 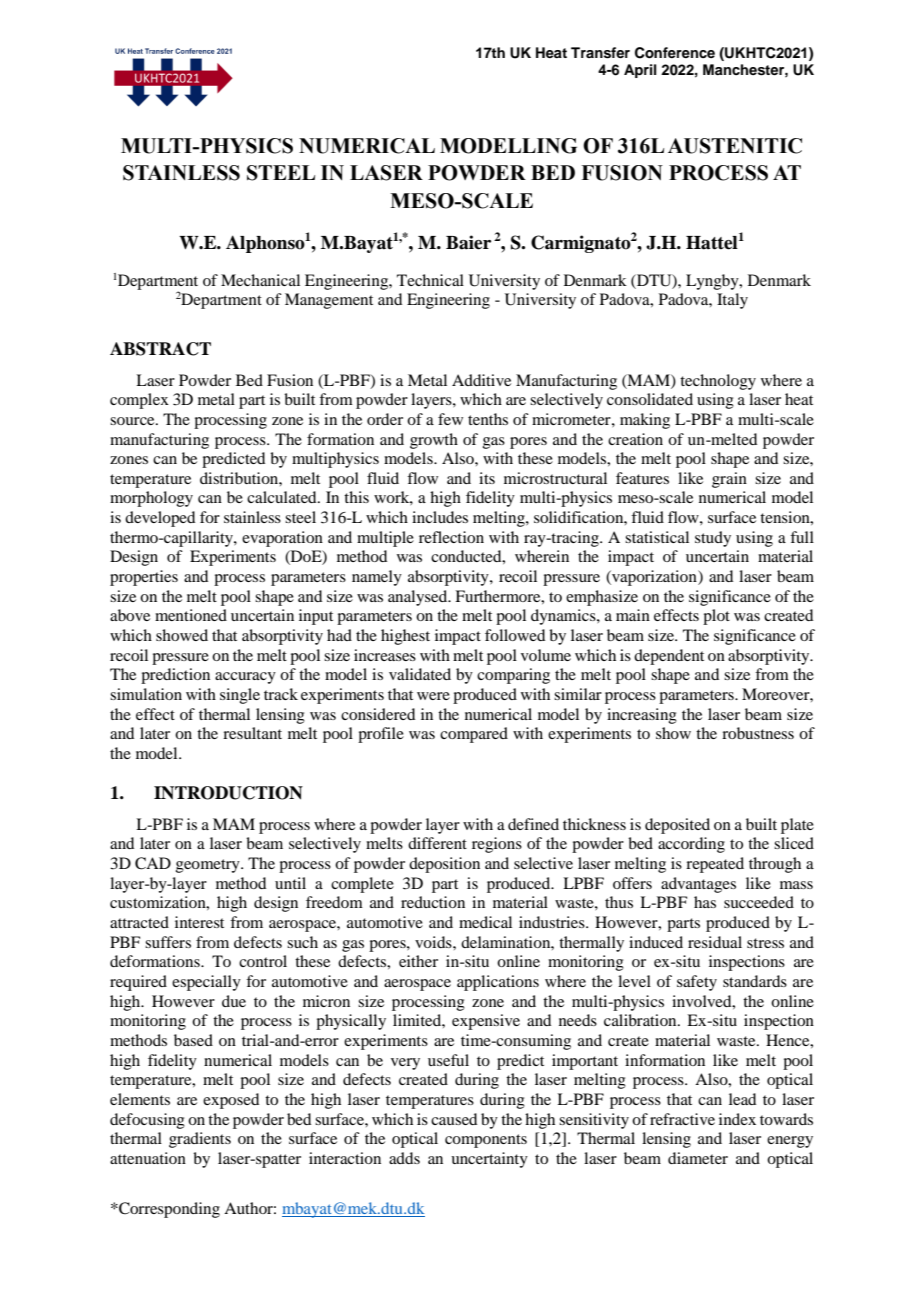 I want to click on mentioned, so click(x=191, y=615).
